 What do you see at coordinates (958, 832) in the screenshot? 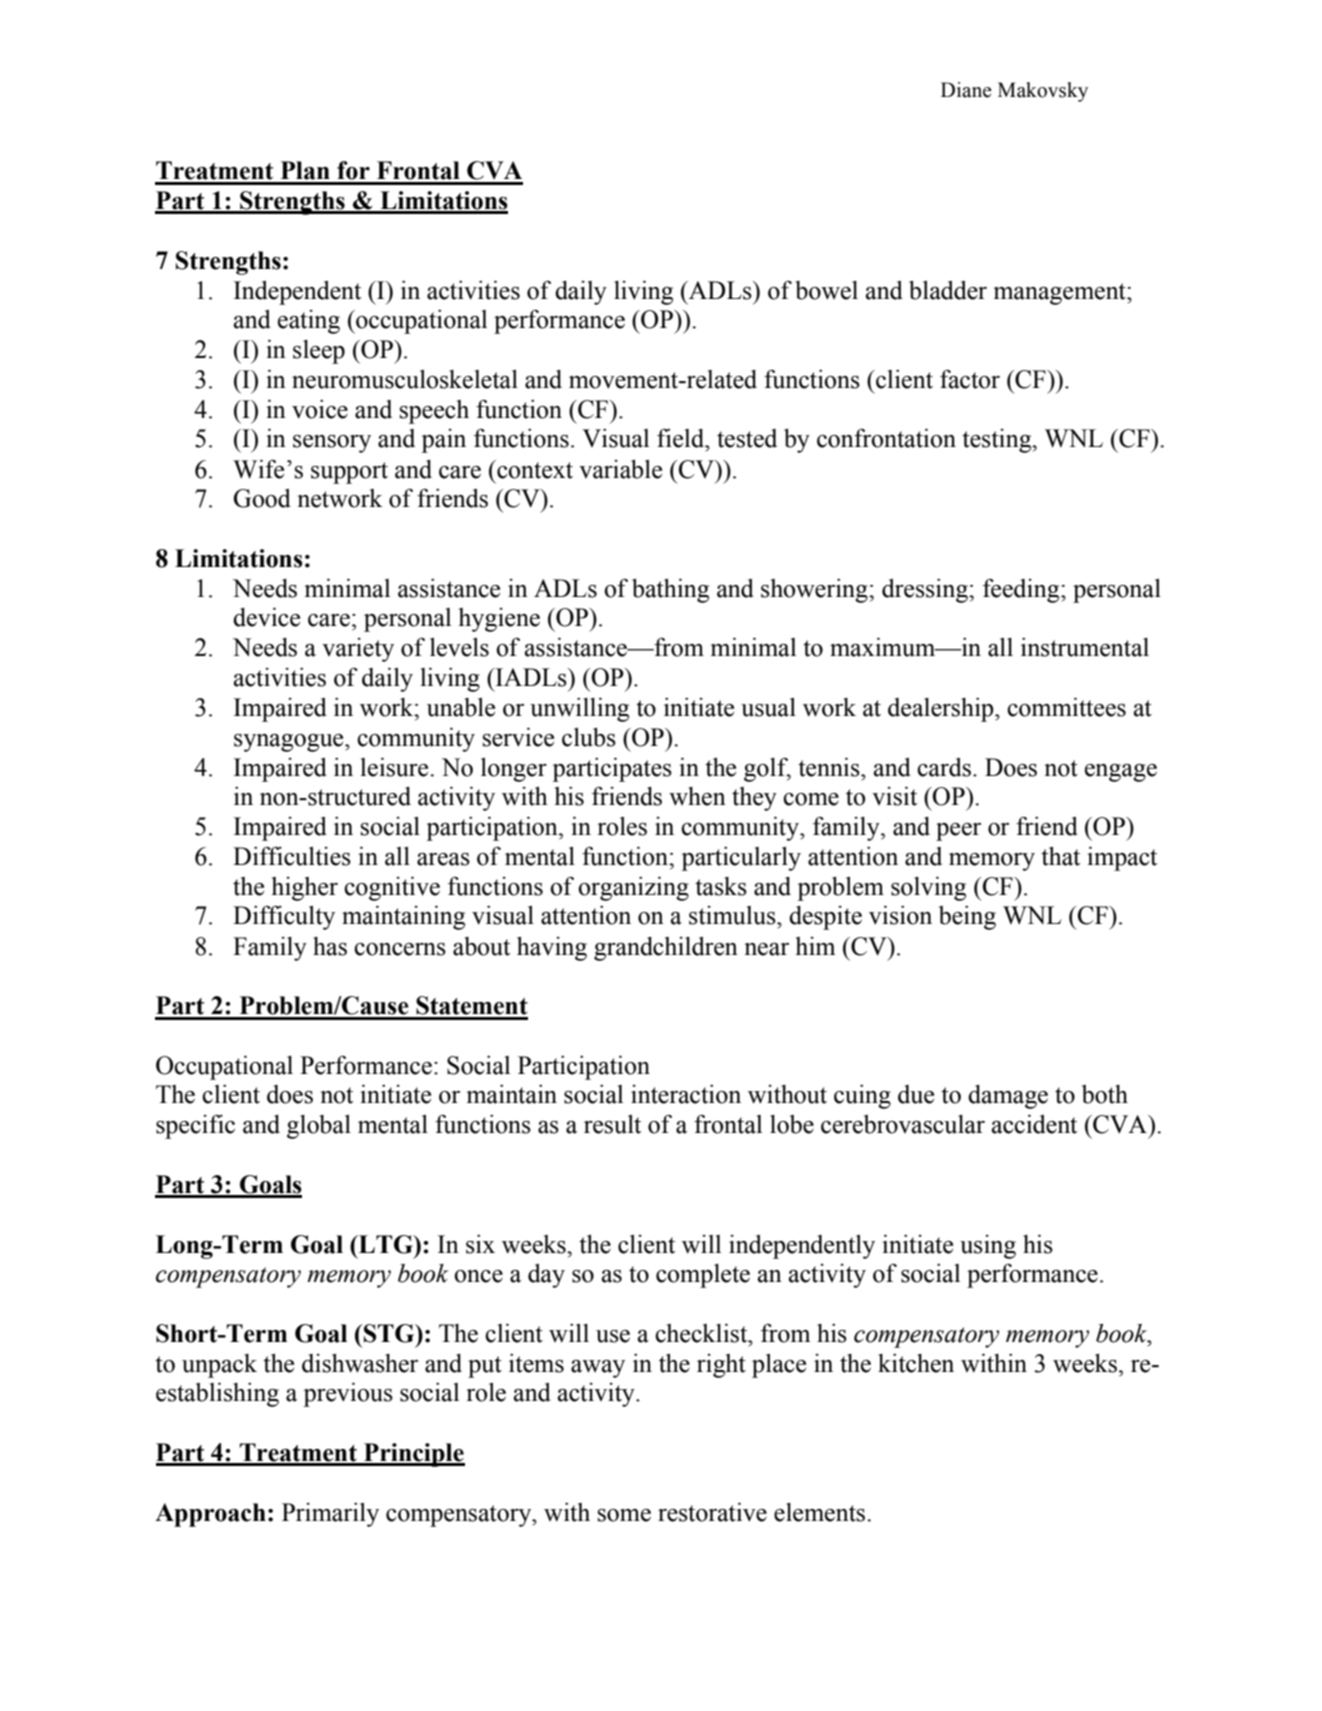
I see `peer` at bounding box center [958, 832].
